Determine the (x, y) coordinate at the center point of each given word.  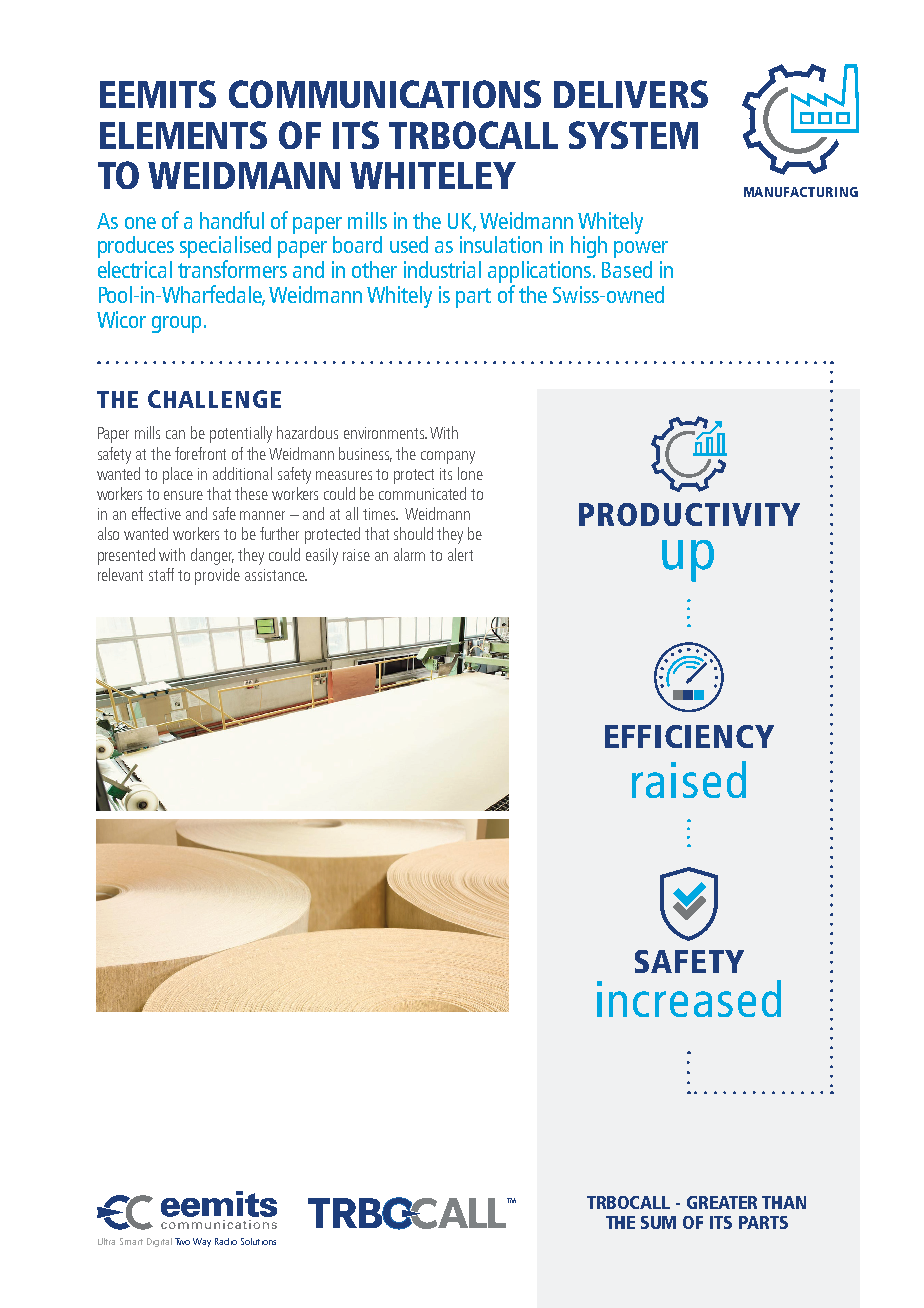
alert (460, 554)
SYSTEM (633, 135)
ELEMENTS (183, 135)
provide (217, 576)
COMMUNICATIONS (385, 94)
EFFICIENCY (689, 736)
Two (182, 1241)
